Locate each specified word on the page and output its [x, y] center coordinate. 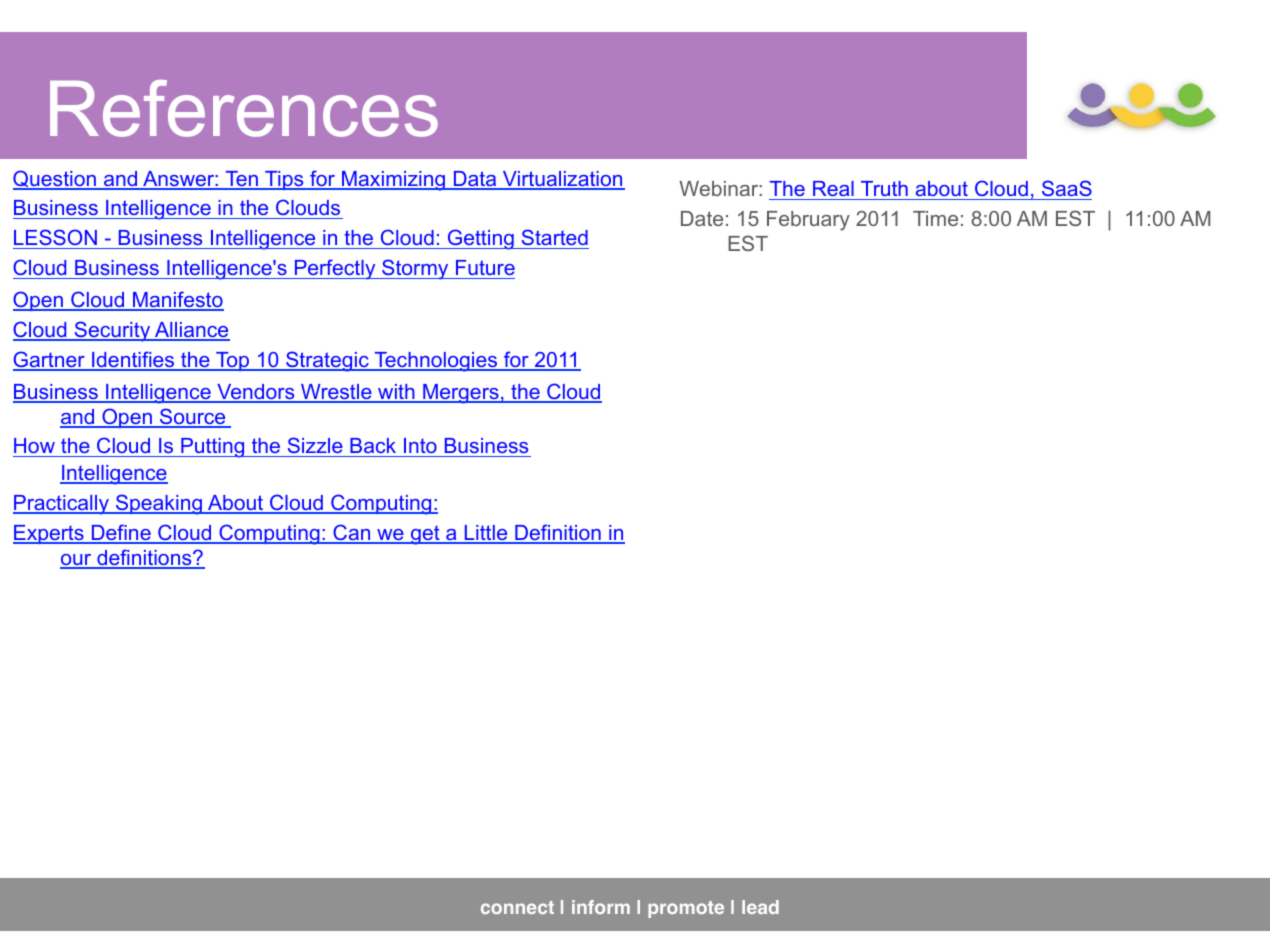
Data [475, 180]
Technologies [436, 362]
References [244, 108]
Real [833, 188]
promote [686, 909]
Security [112, 331]
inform [601, 907]
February [808, 221]
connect [517, 907]
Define [121, 533]
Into [420, 447]
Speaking [159, 504]
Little [486, 534]
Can [352, 533]
